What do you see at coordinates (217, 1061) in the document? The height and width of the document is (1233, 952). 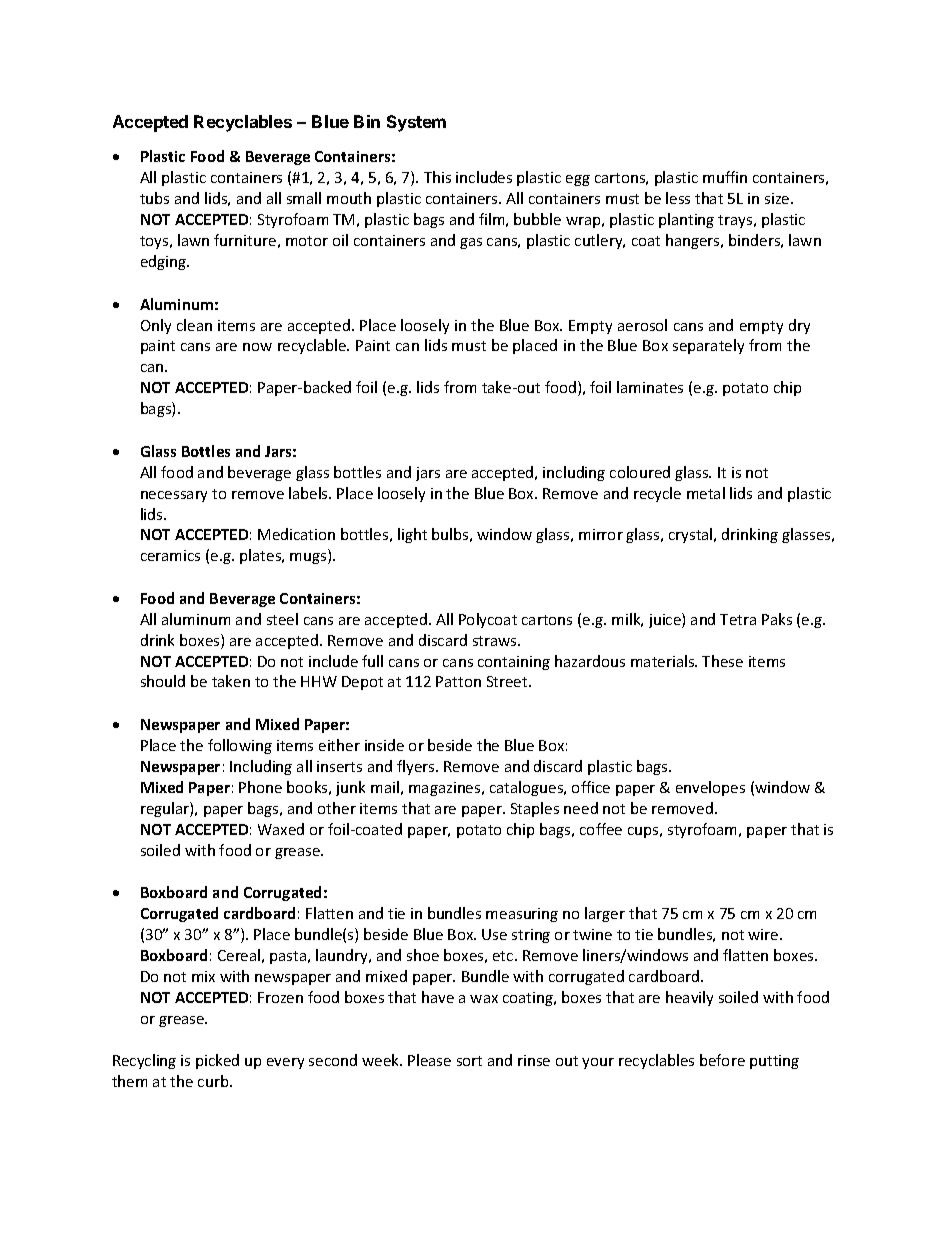 I see `picked` at bounding box center [217, 1061].
